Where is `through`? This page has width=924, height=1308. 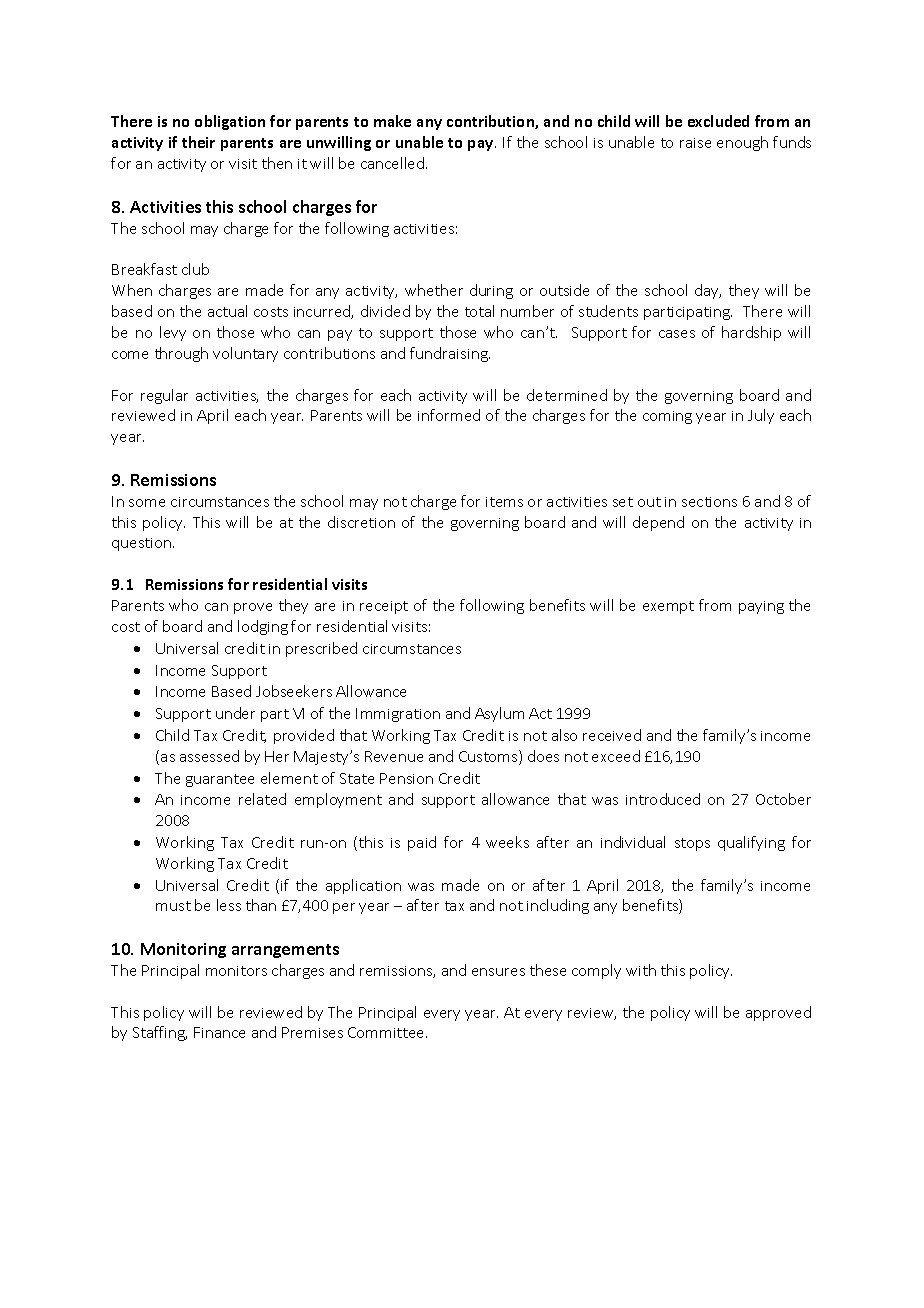 through is located at coordinates (181, 354).
